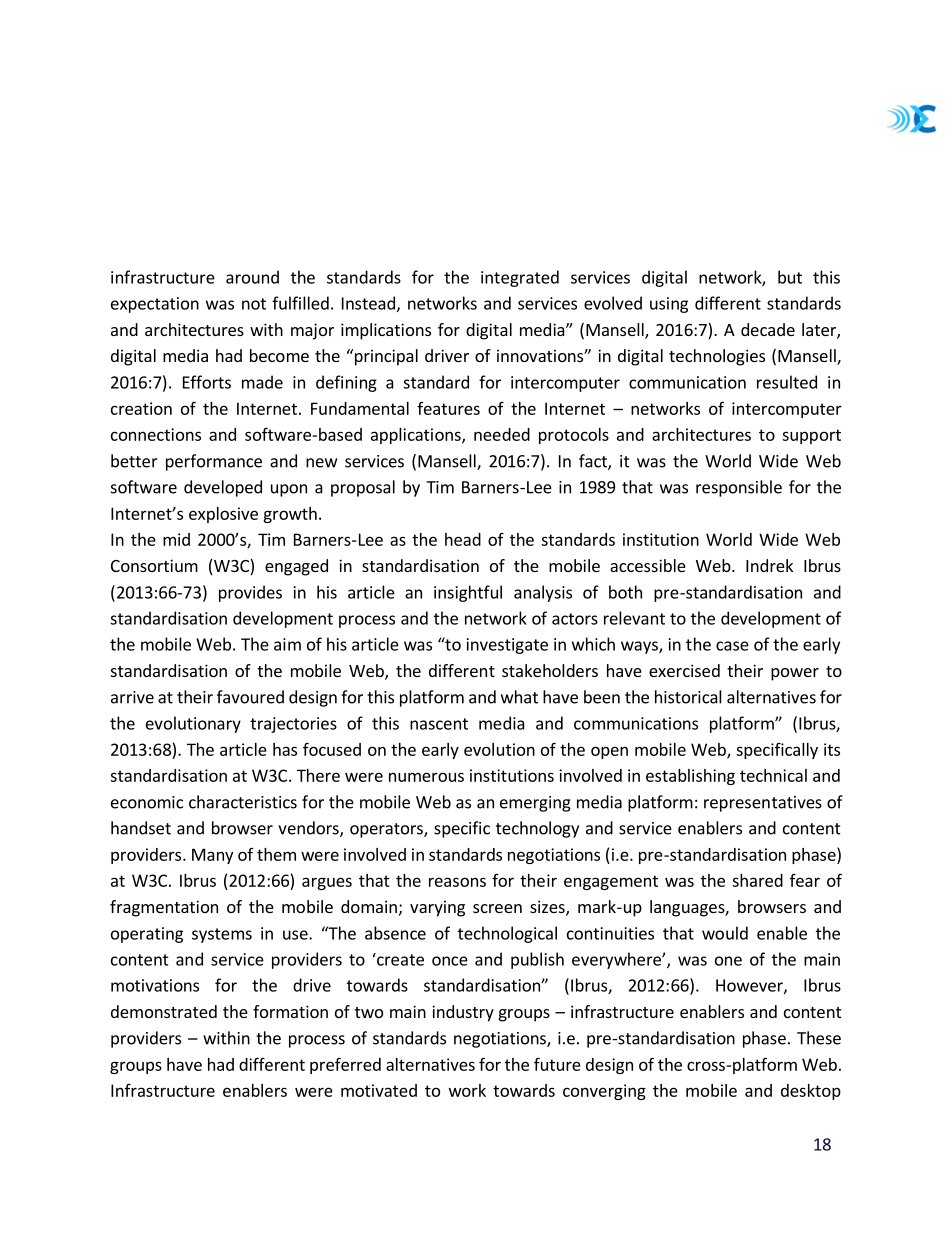  Describe the element at coordinates (739, 488) in the image. I see `responsible` at that location.
